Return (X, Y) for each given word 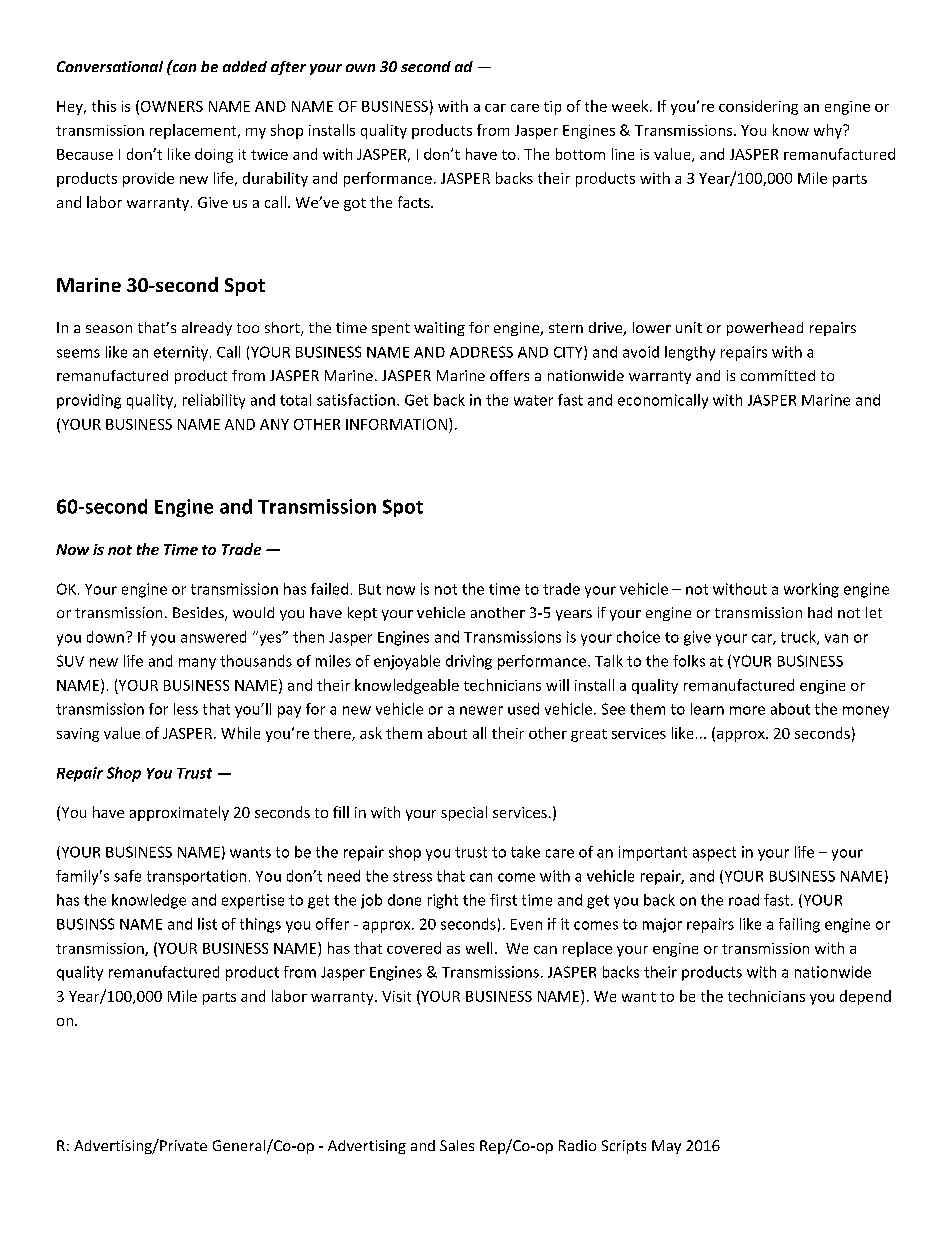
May (666, 1147)
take (525, 852)
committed (778, 375)
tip (552, 108)
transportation (196, 877)
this (104, 106)
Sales (457, 1145)
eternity (181, 353)
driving (469, 662)
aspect (714, 854)
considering (758, 107)
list (207, 924)
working (811, 590)
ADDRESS (481, 352)
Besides (199, 614)
